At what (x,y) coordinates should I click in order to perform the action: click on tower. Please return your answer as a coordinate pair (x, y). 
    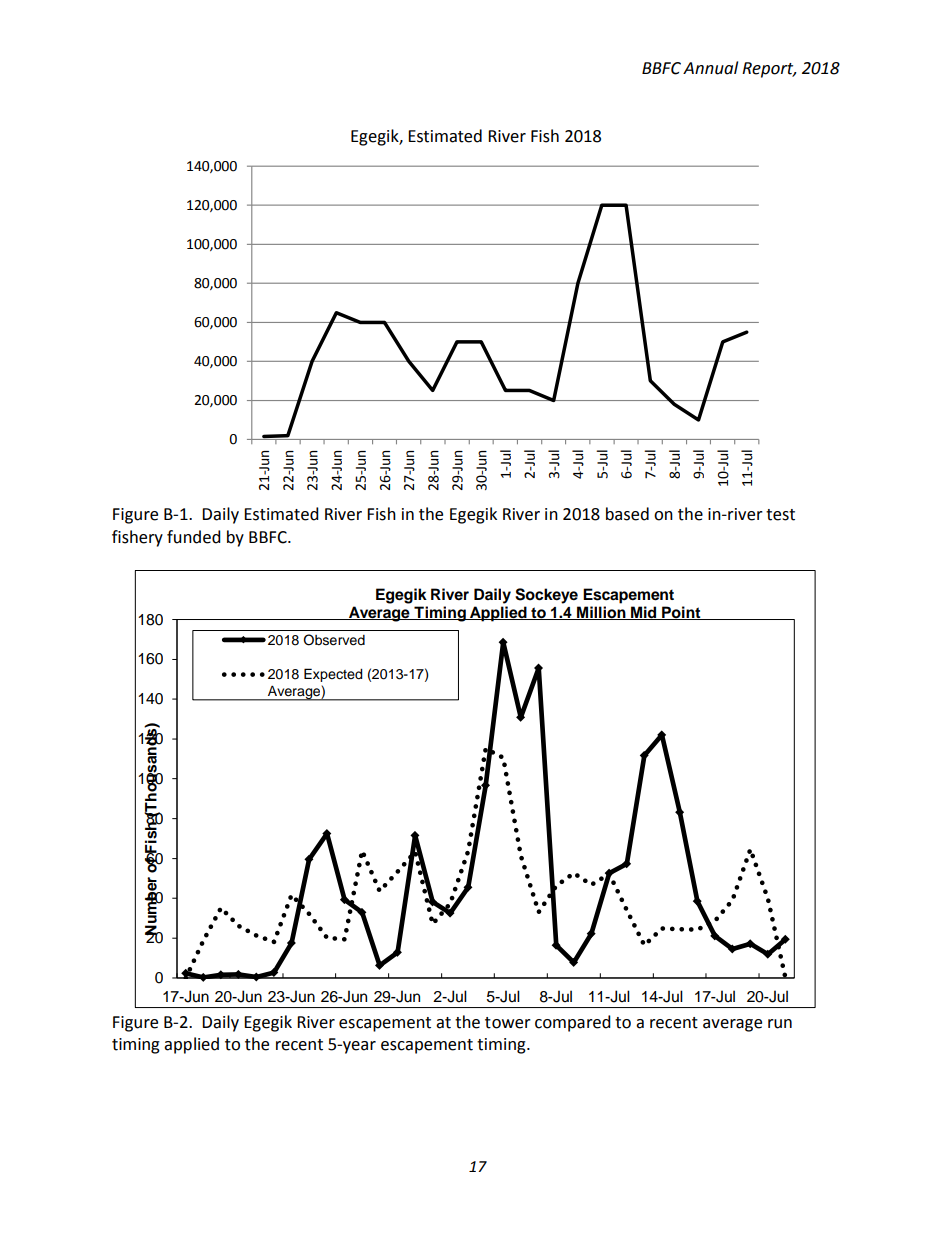
    Looking at the image, I should click on (508, 1023).
